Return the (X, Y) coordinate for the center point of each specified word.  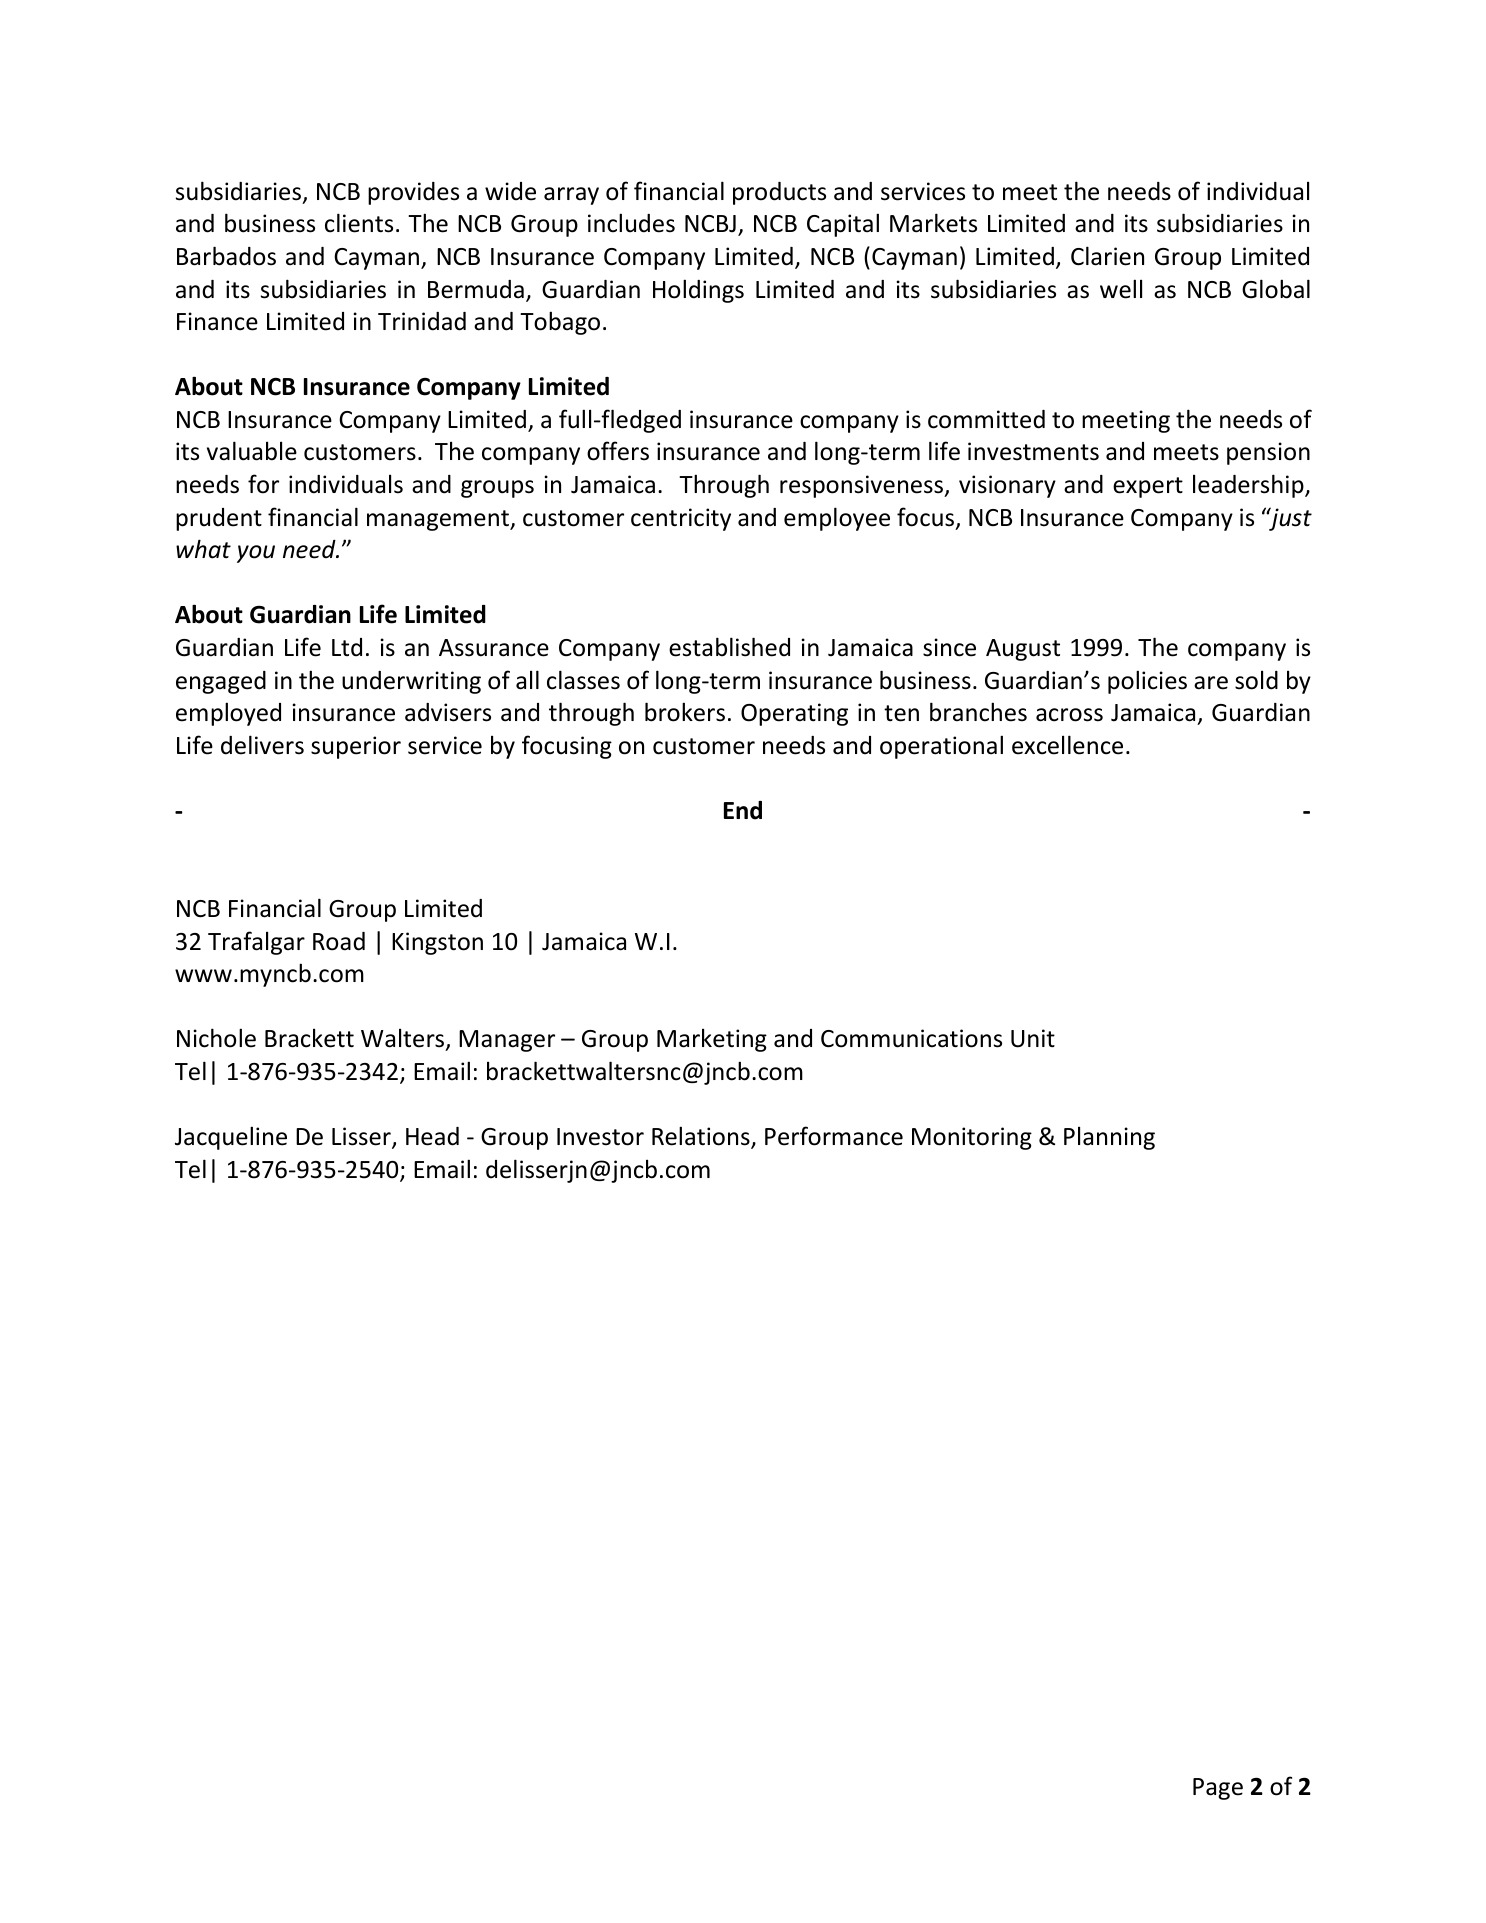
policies (1147, 682)
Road (339, 941)
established (729, 647)
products (779, 193)
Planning (1109, 1138)
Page (1218, 1789)
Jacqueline (231, 1138)
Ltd (347, 647)
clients (359, 223)
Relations (702, 1137)
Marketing (712, 1040)
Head (432, 1136)
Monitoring (972, 1138)
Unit (1033, 1038)
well (1121, 289)
